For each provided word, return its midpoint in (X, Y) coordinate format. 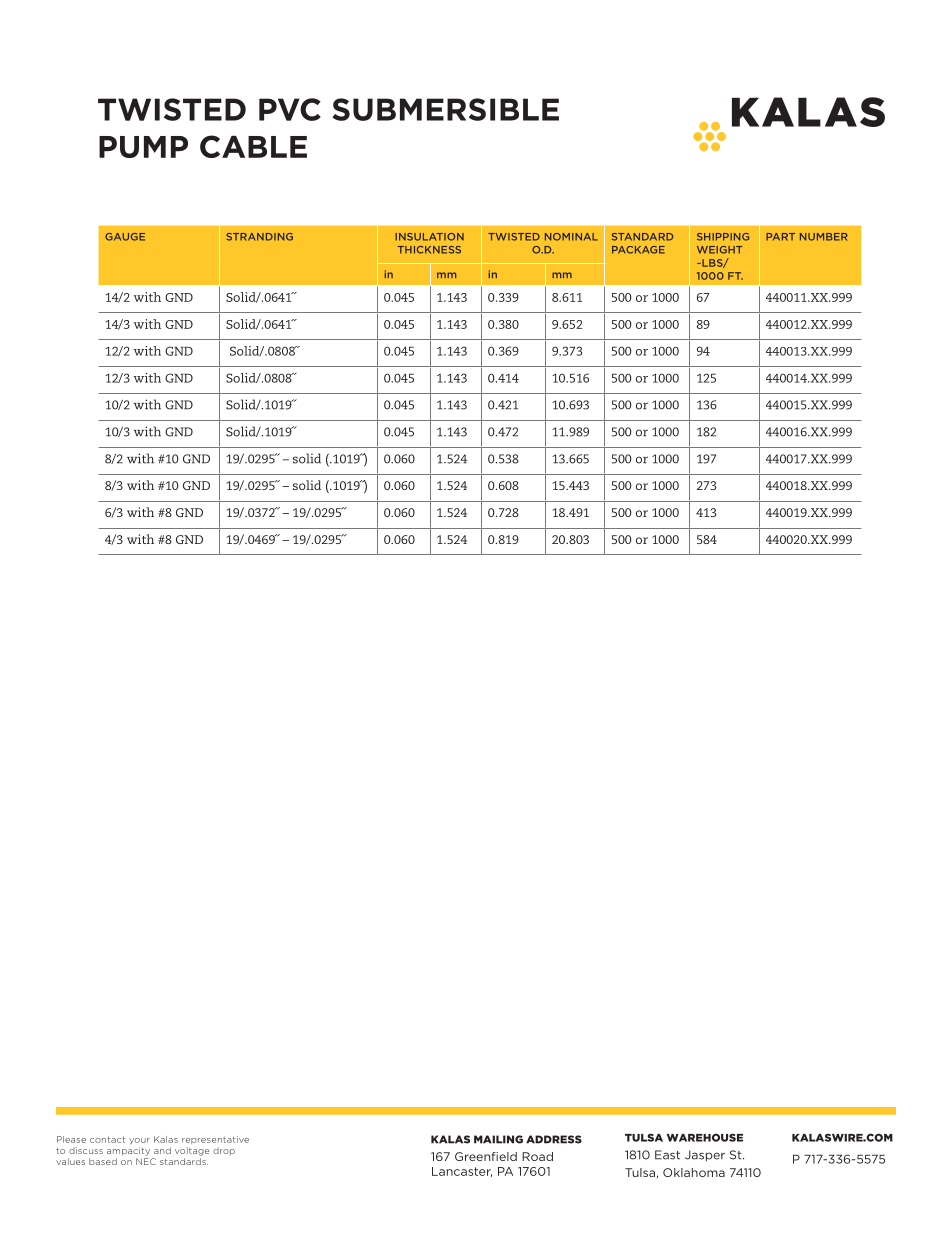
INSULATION (429, 237)
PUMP (143, 147)
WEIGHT (720, 250)
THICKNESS (429, 250)
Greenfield (486, 1156)
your (139, 1141)
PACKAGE (638, 250)
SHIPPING (723, 237)
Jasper (705, 1155)
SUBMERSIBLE (445, 109)
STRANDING (259, 237)
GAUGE (125, 237)
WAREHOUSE (705, 1137)
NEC (146, 1161)
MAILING (498, 1139)
